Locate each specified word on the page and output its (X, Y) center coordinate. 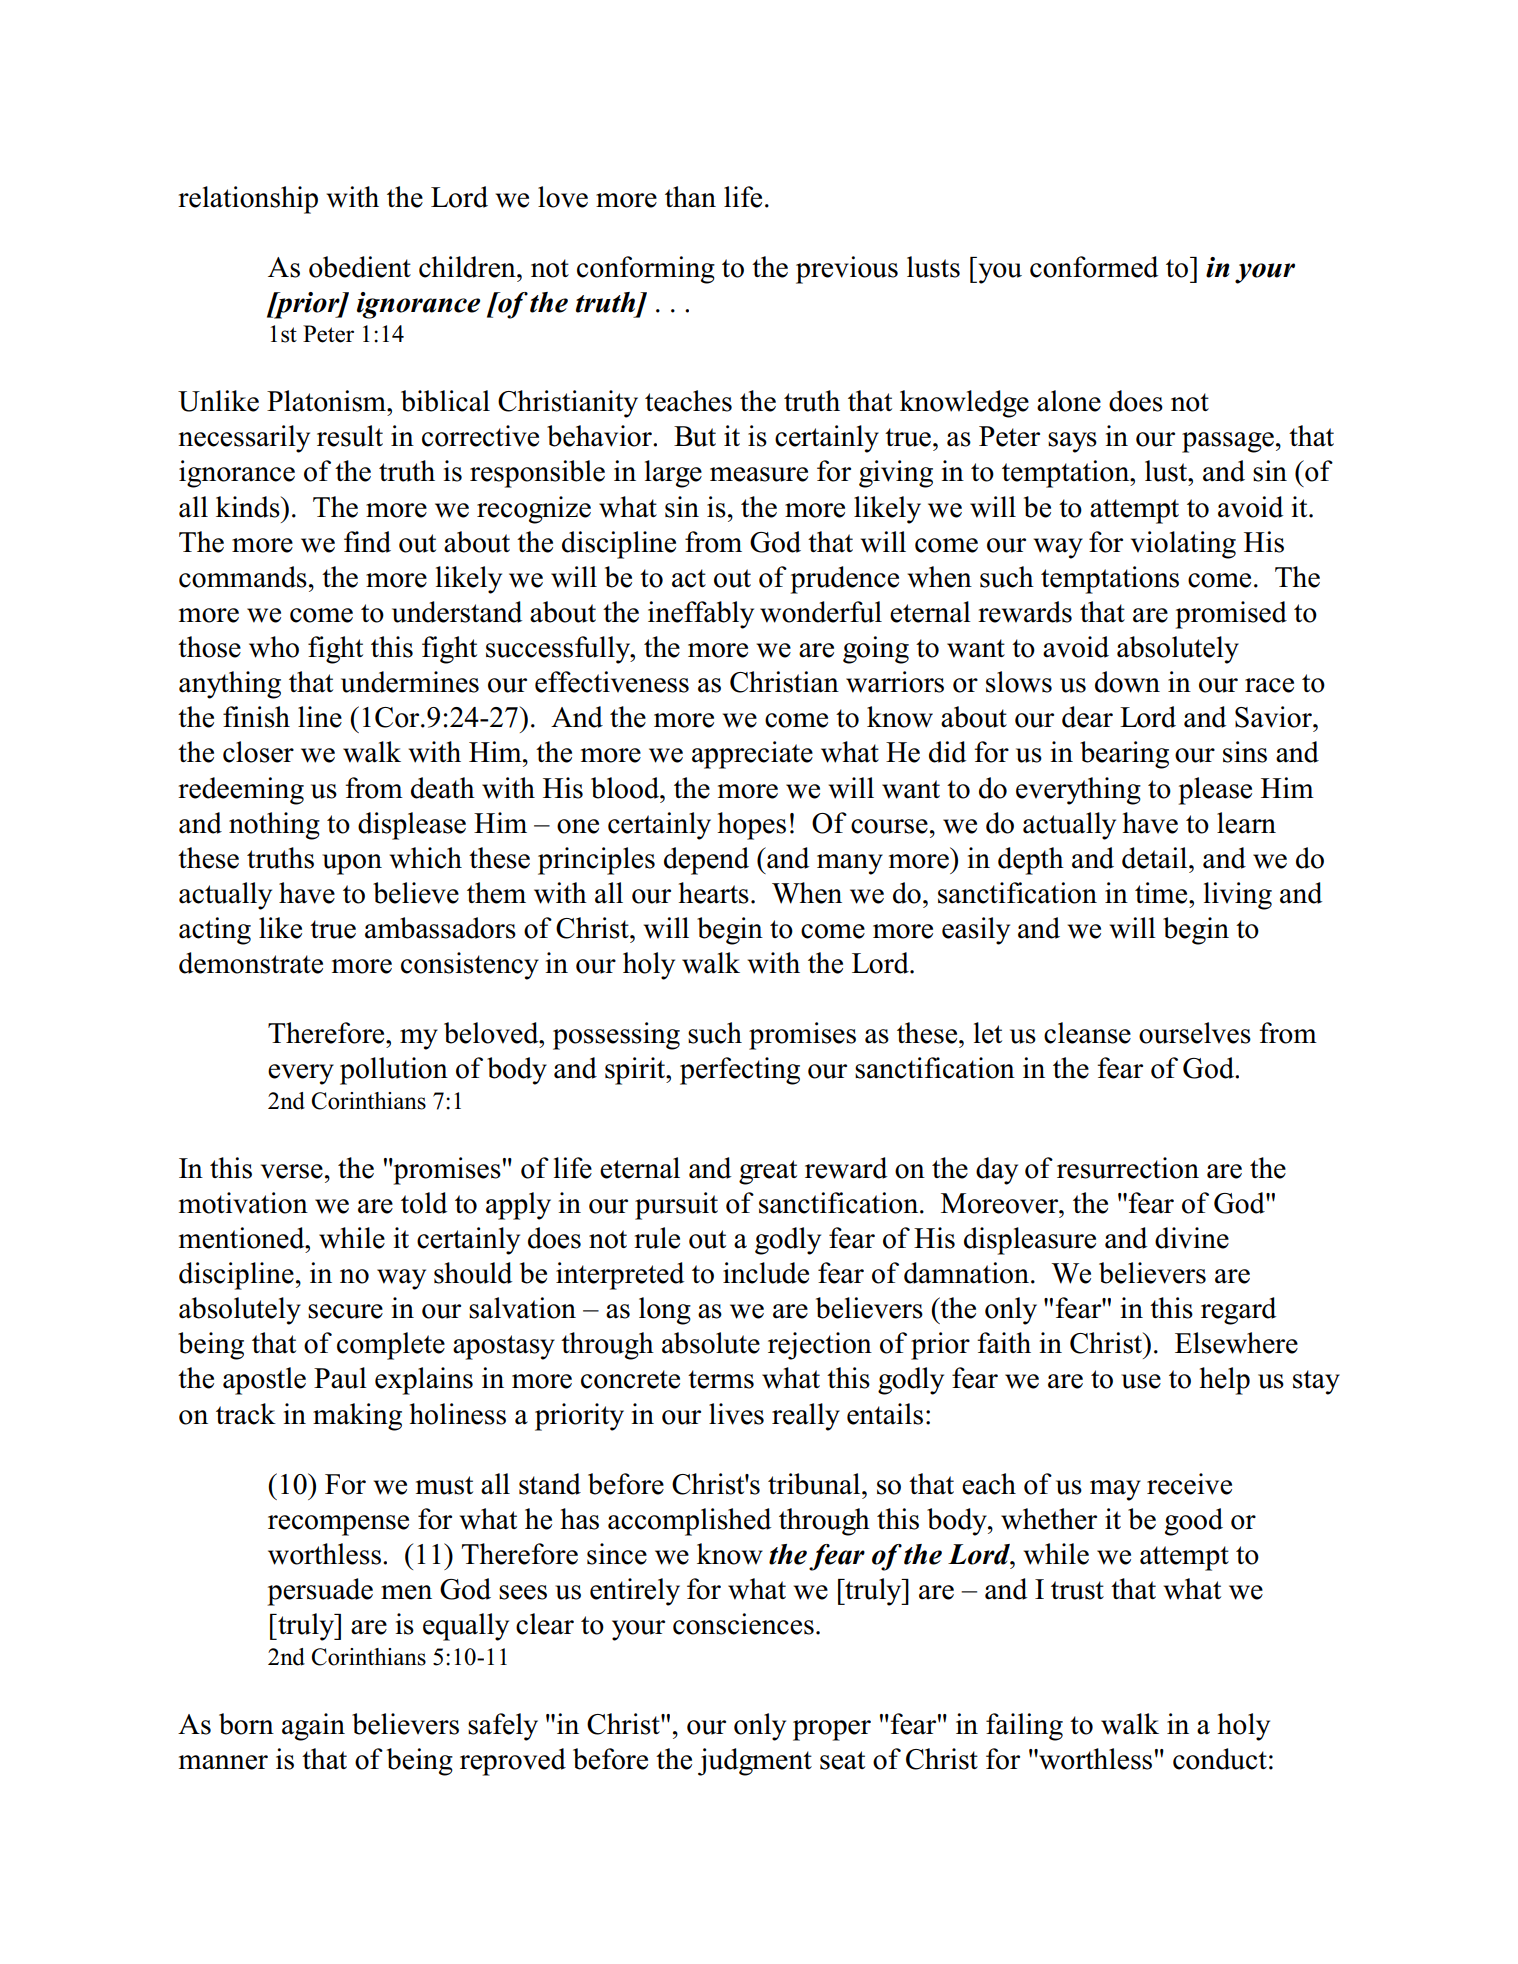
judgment (755, 1762)
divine (1192, 1238)
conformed (1094, 267)
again (313, 1727)
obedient (360, 267)
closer (258, 752)
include (766, 1273)
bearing (1124, 755)
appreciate (752, 755)
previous (847, 270)
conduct (1220, 1759)
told (424, 1203)
